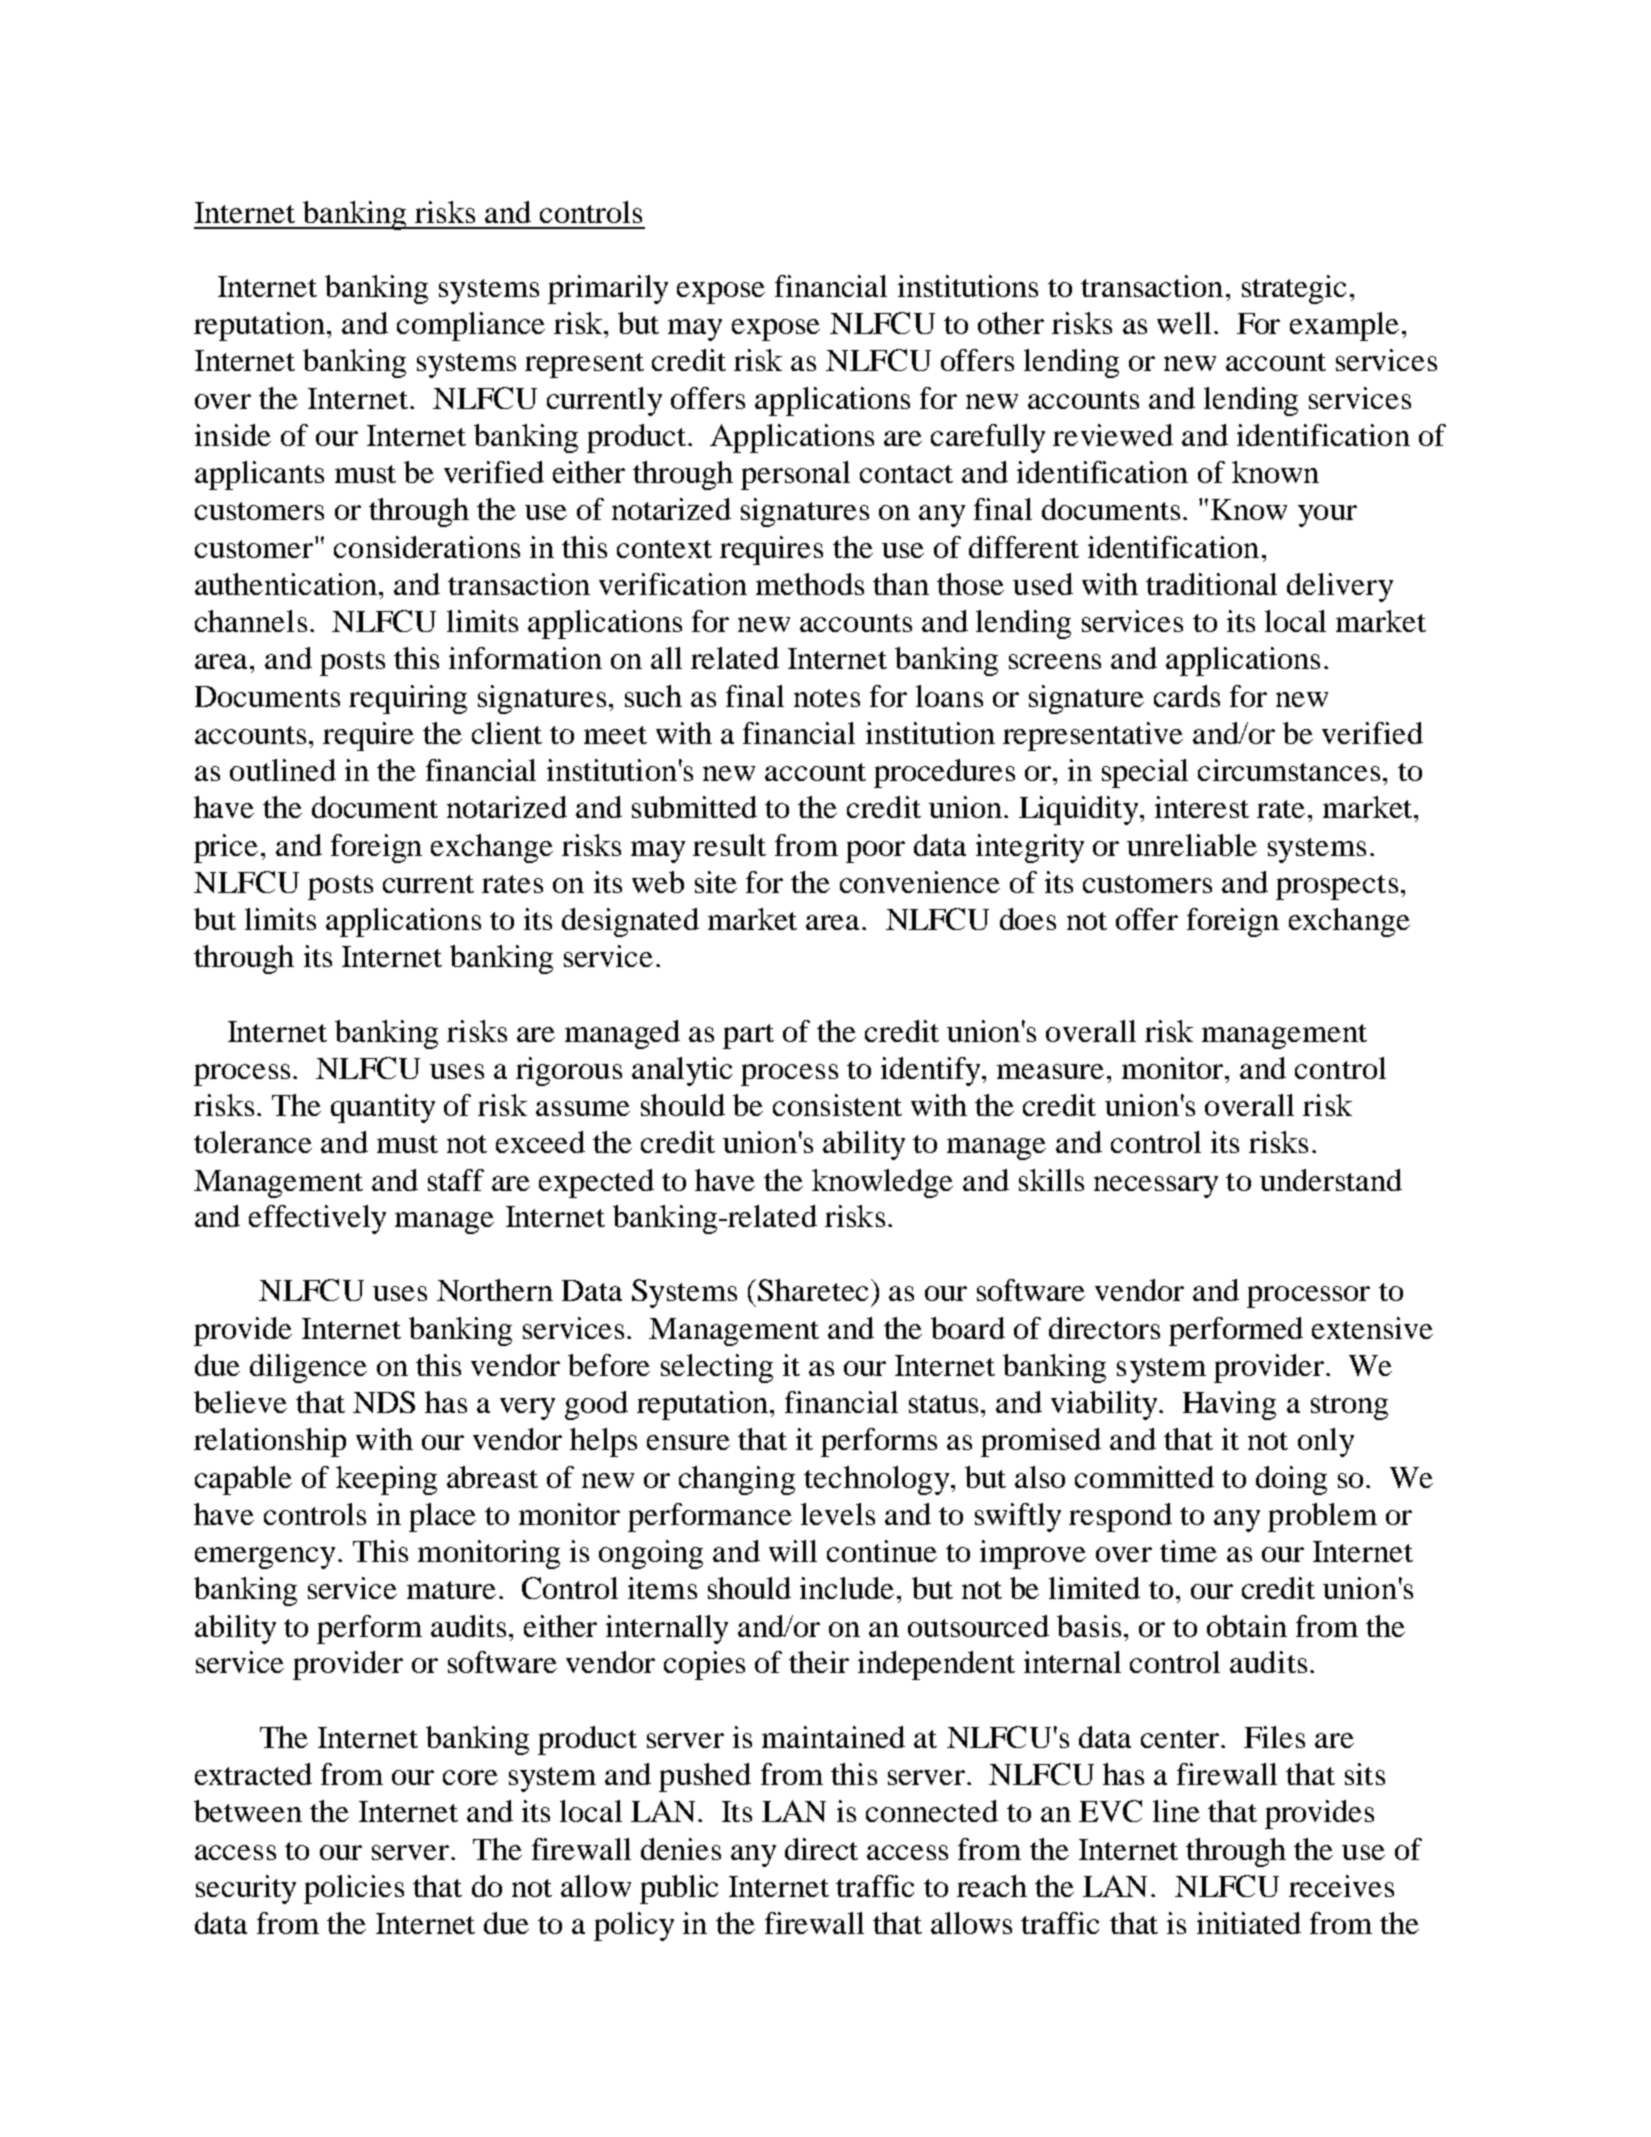 This page has height=2137, width=1651. I want to click on price, so click(226, 848).
